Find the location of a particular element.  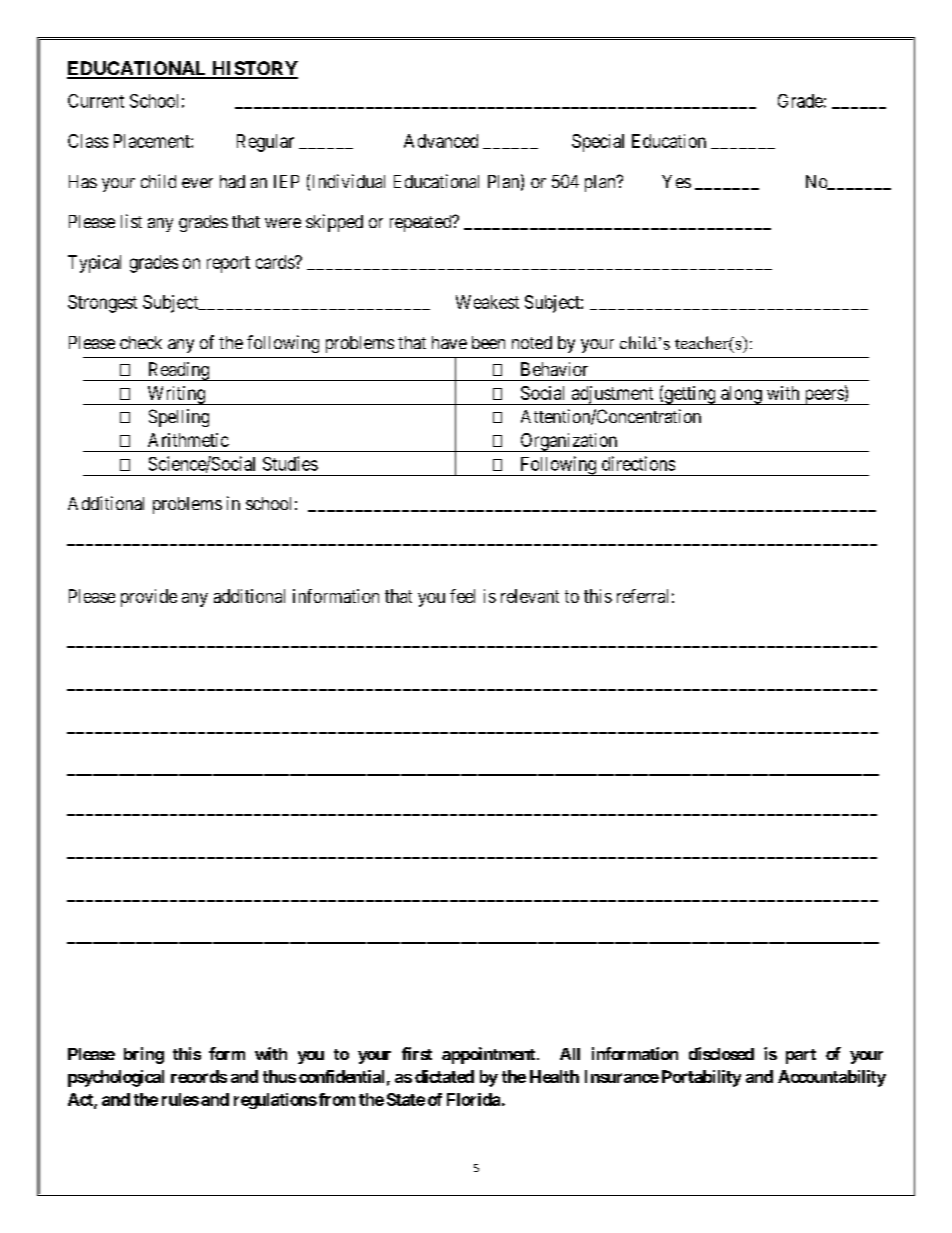

along is located at coordinates (741, 395).
